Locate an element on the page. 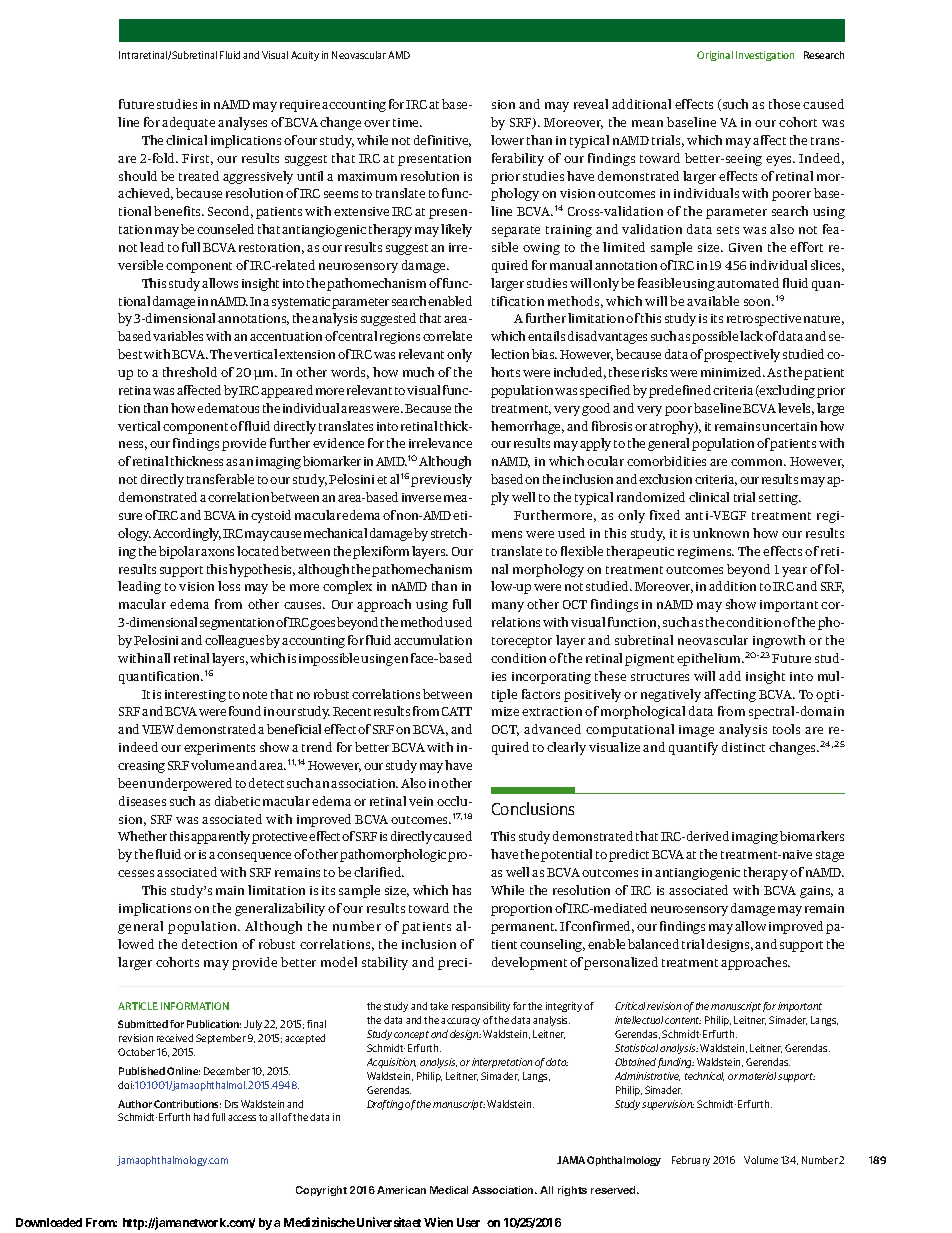 This document has height=1233, width=952. prospectively is located at coordinates (742, 355).
